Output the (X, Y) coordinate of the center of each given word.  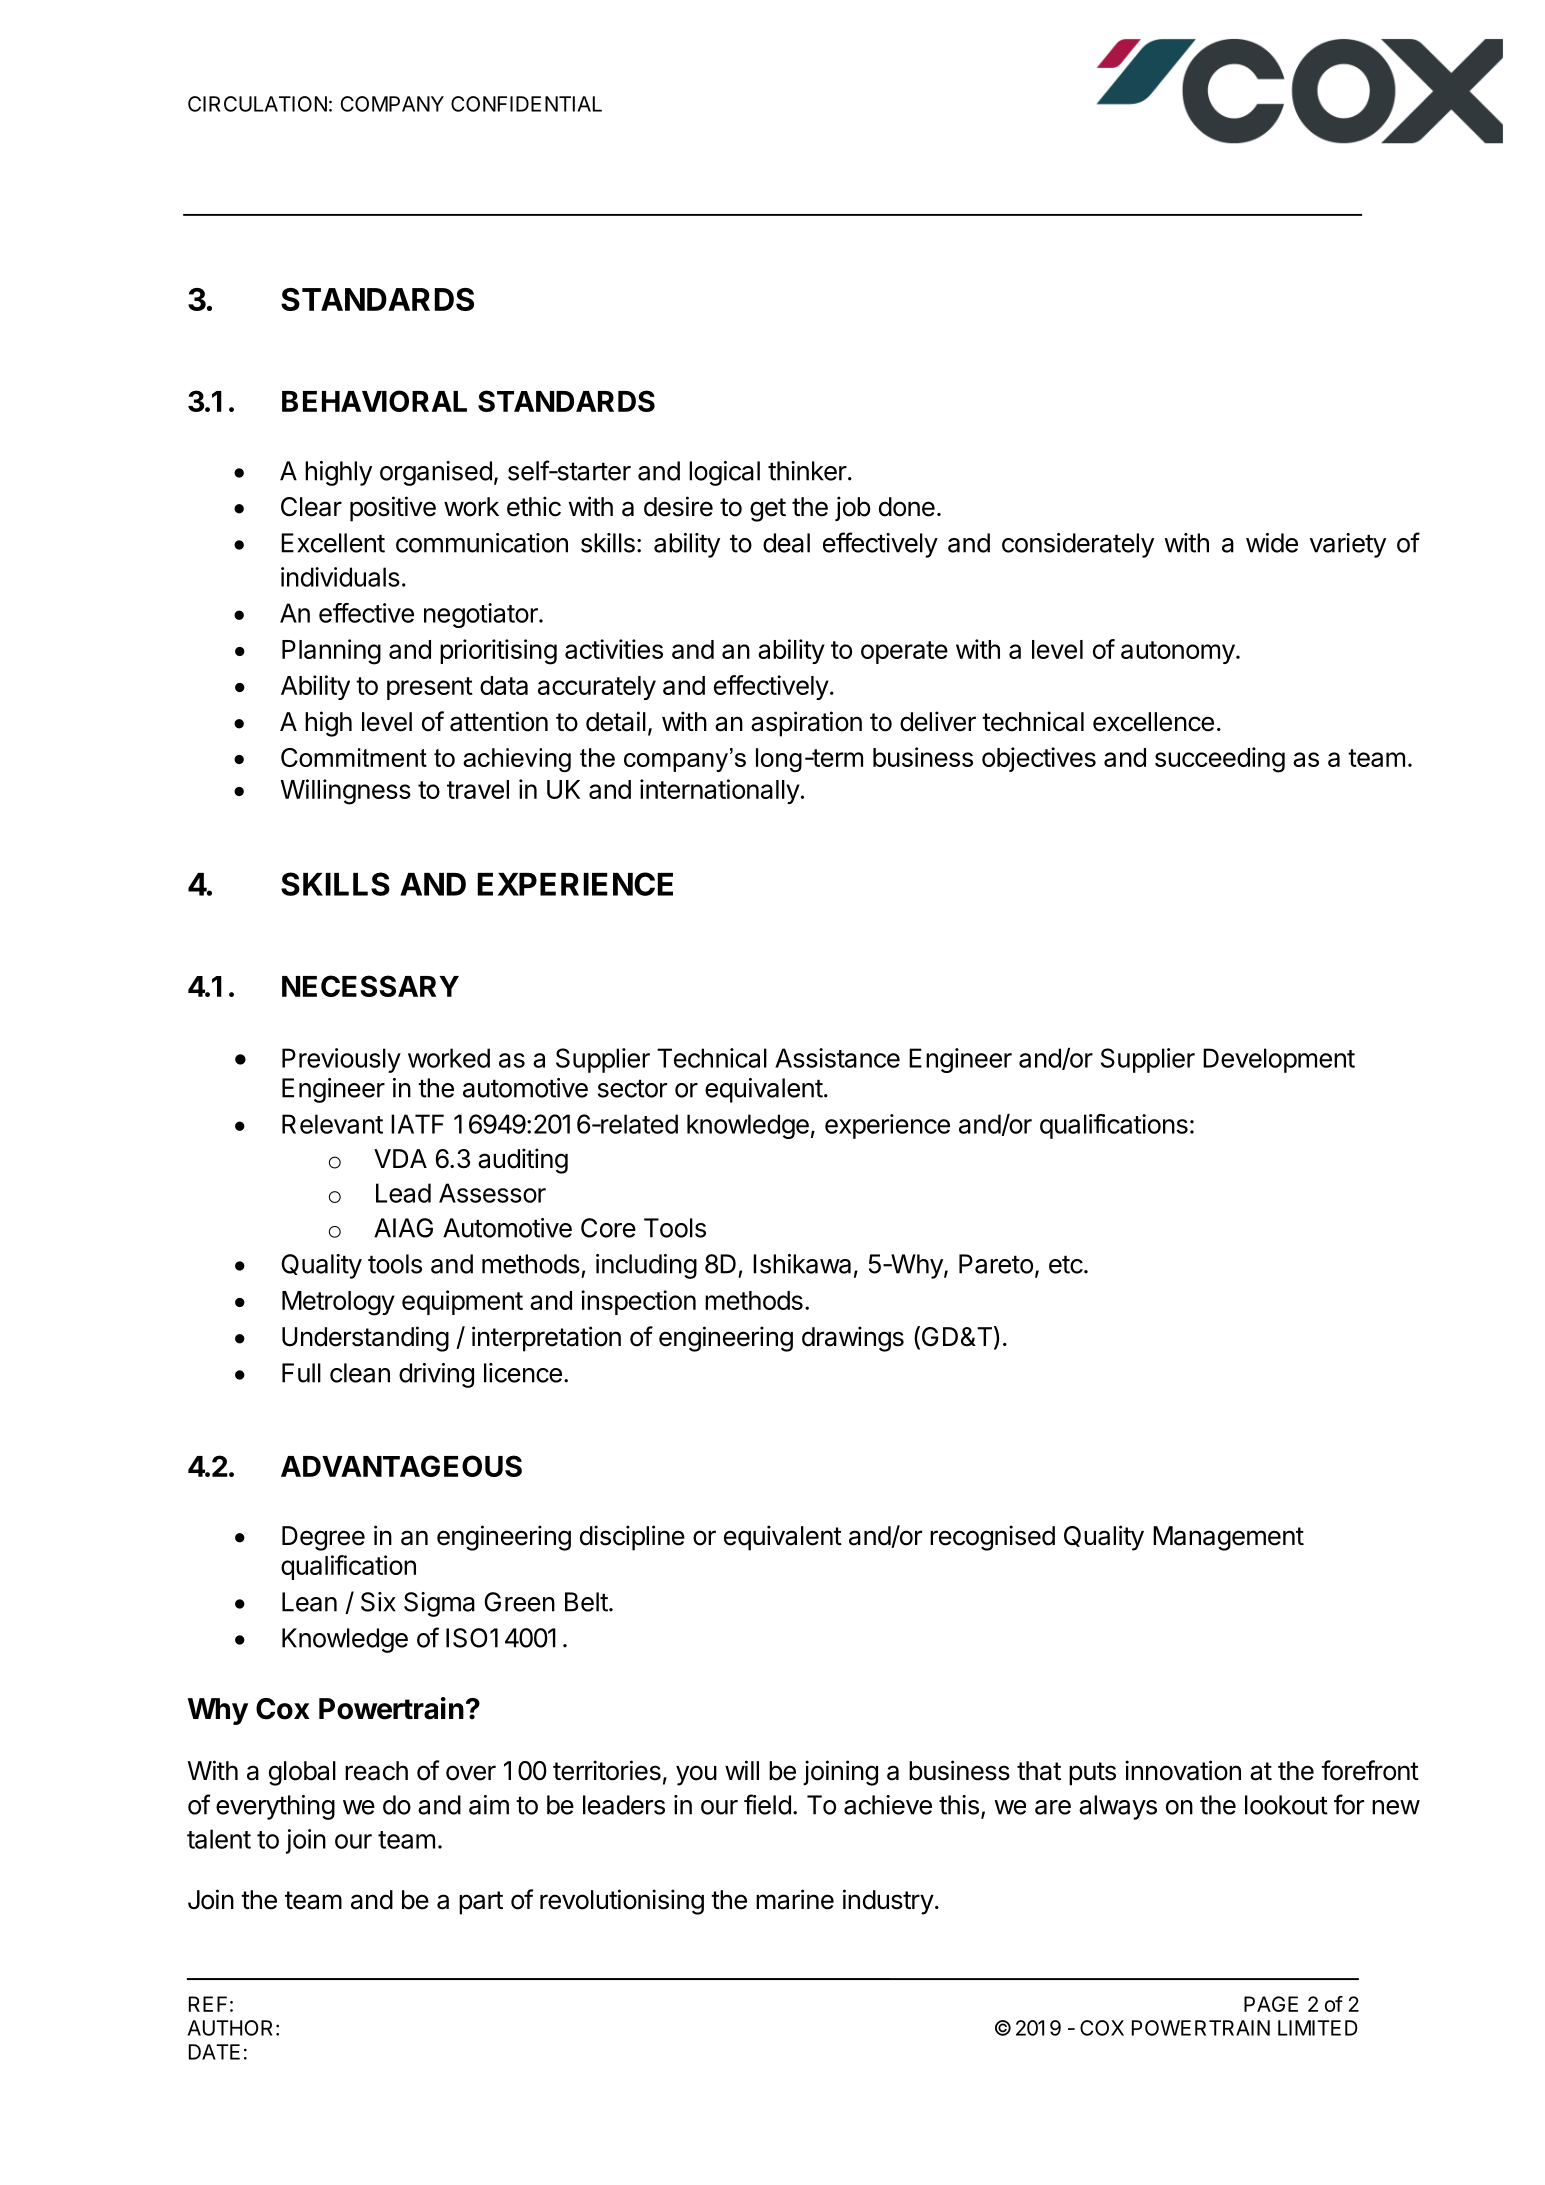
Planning (331, 652)
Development (1279, 1060)
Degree (323, 1538)
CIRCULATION (257, 104)
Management (1228, 1538)
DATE (214, 2052)
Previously (341, 1060)
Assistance (837, 1058)
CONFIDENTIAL (526, 104)
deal (786, 543)
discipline (632, 1538)
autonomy (1178, 652)
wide (1272, 543)
